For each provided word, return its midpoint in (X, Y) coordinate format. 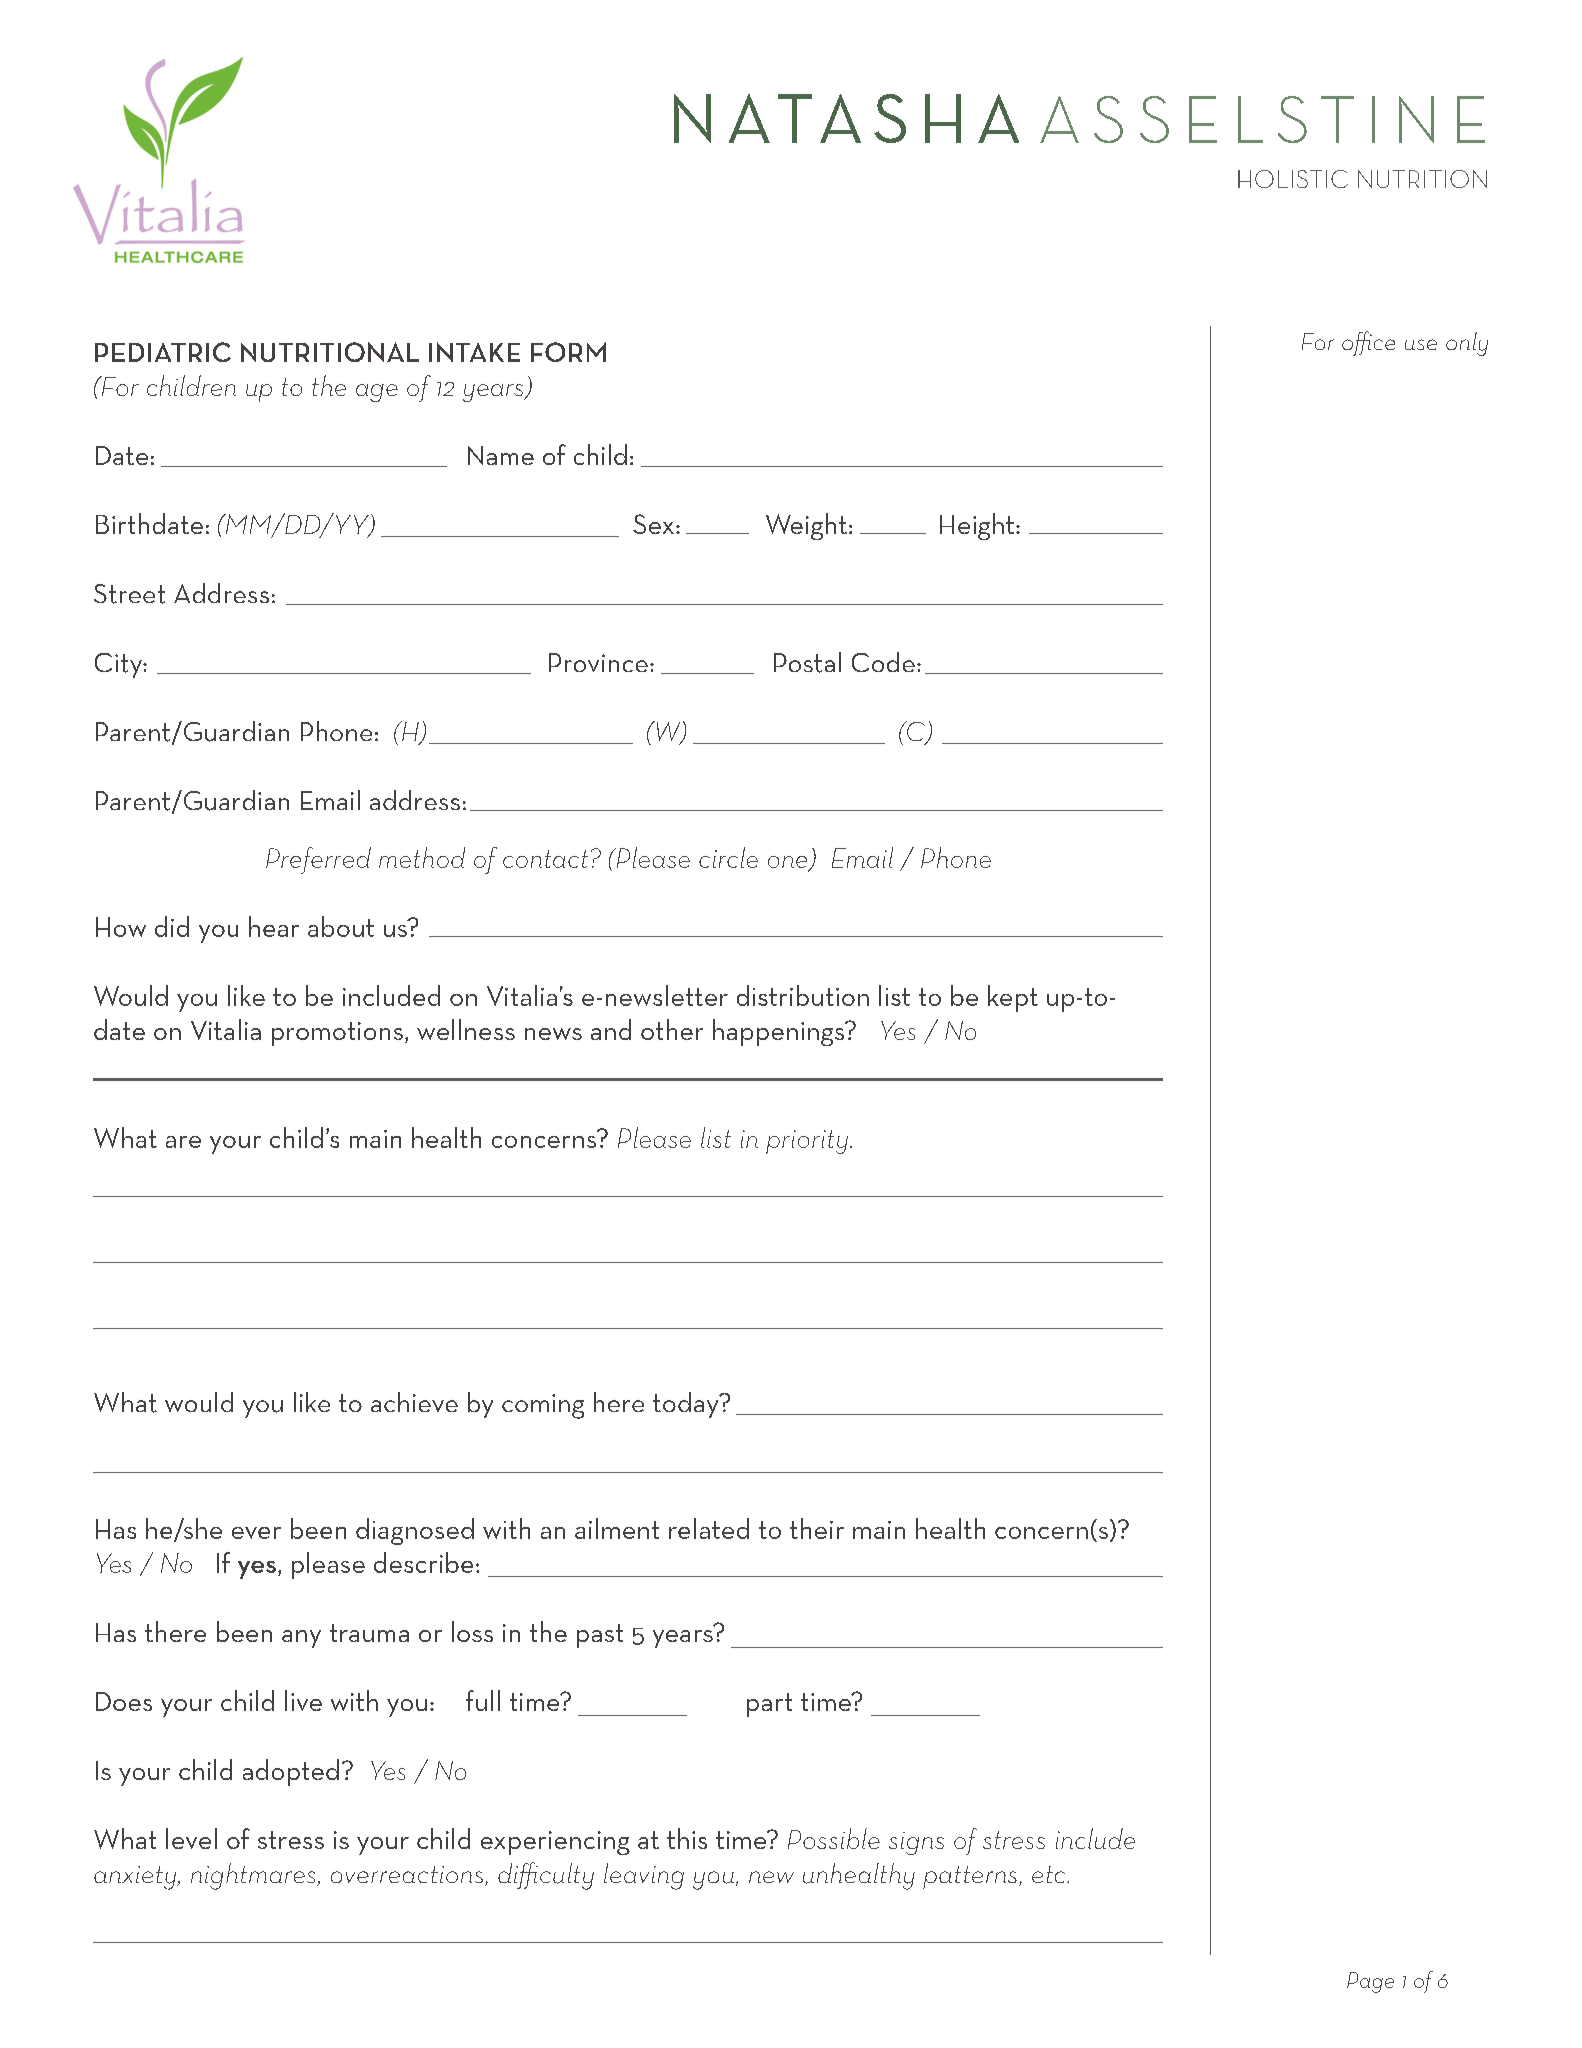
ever (256, 1533)
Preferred (318, 860)
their (817, 1528)
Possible (834, 1838)
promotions (337, 1034)
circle (728, 857)
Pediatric (163, 352)
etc (1050, 1874)
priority (807, 1142)
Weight (806, 526)
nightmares (254, 1876)
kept (1013, 998)
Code (883, 662)
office (1368, 343)
